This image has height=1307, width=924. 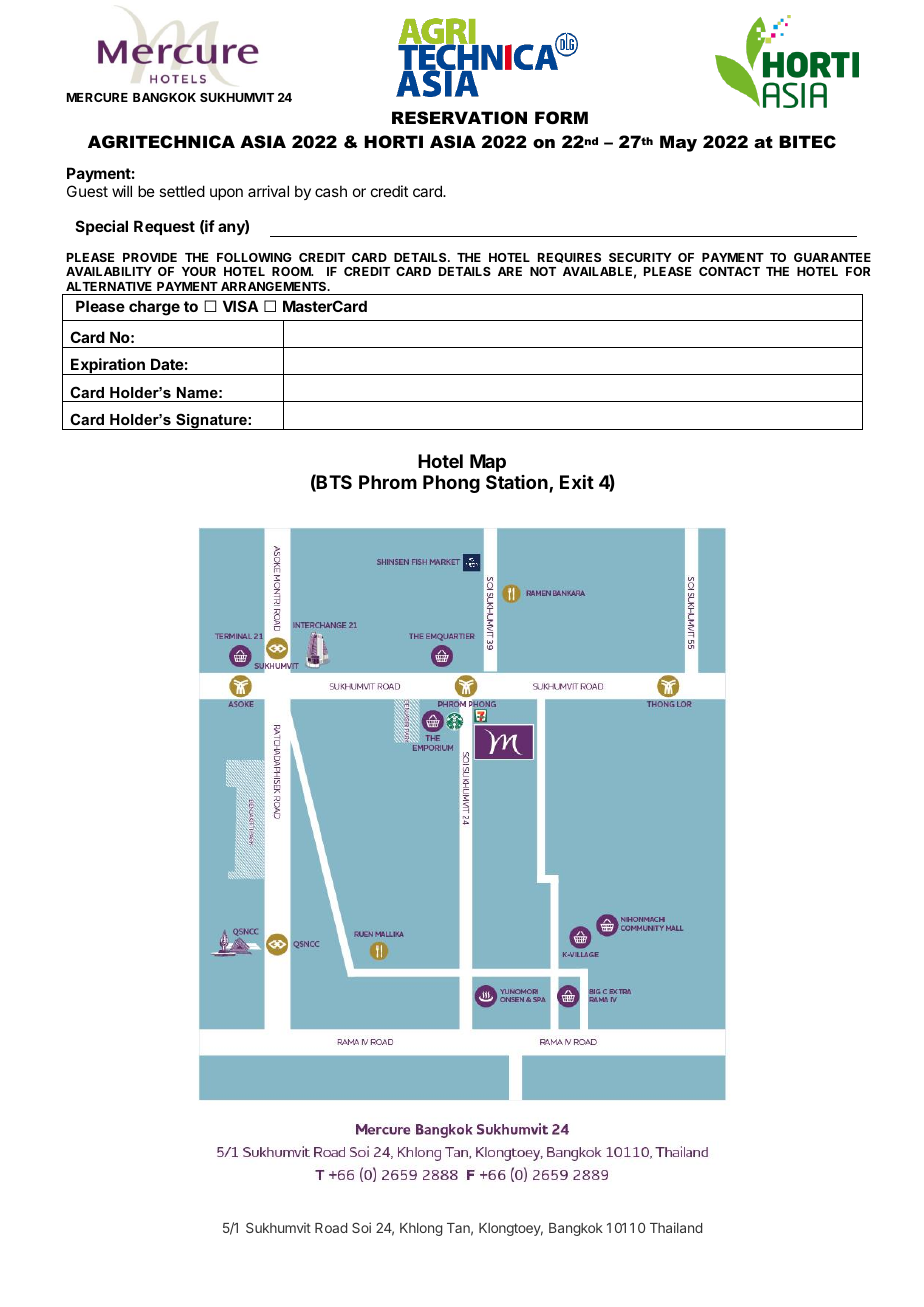 What do you see at coordinates (729, 271) in the image?
I see `CONTACT` at bounding box center [729, 271].
